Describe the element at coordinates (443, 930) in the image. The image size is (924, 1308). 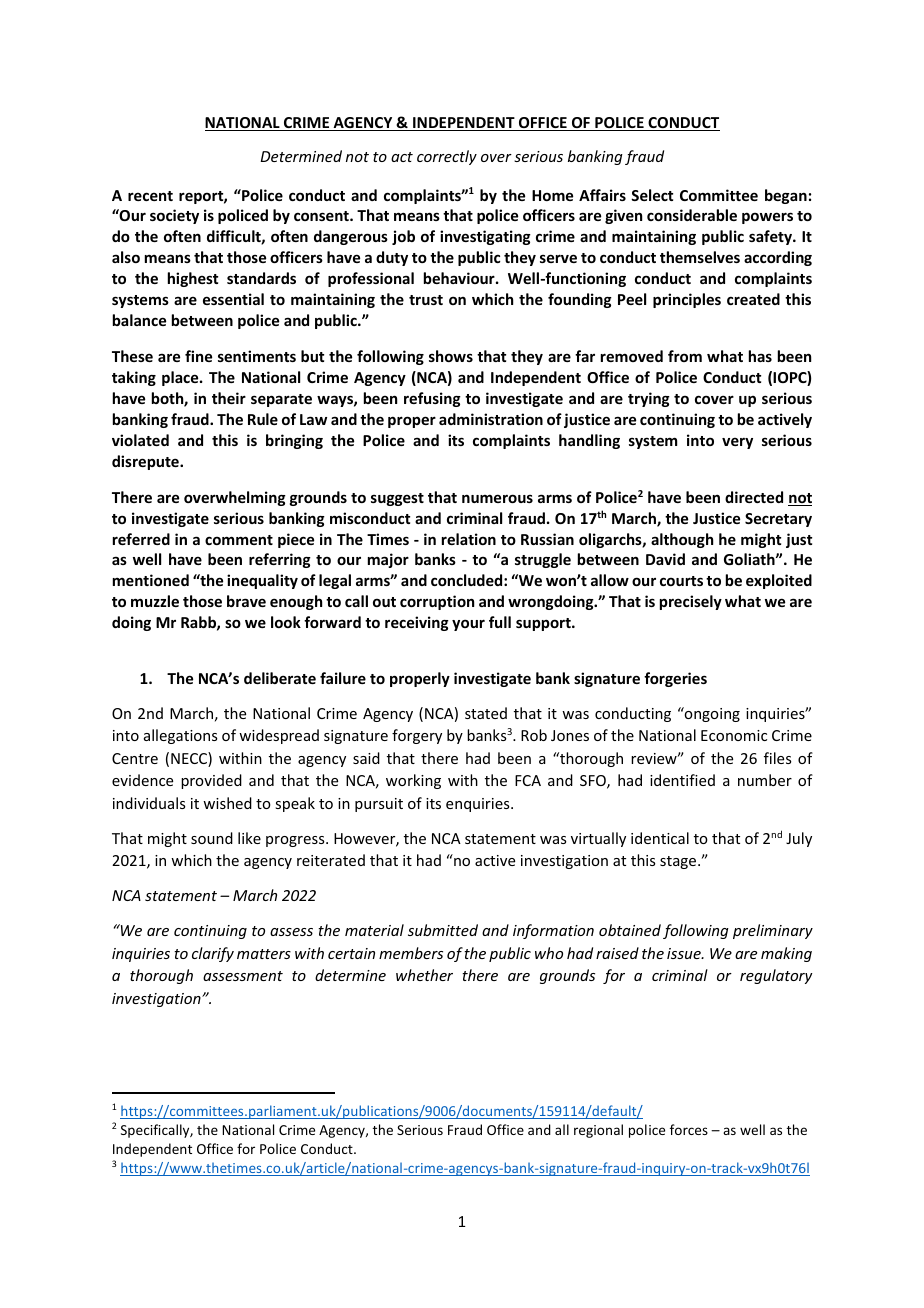
I see `submitted` at that location.
